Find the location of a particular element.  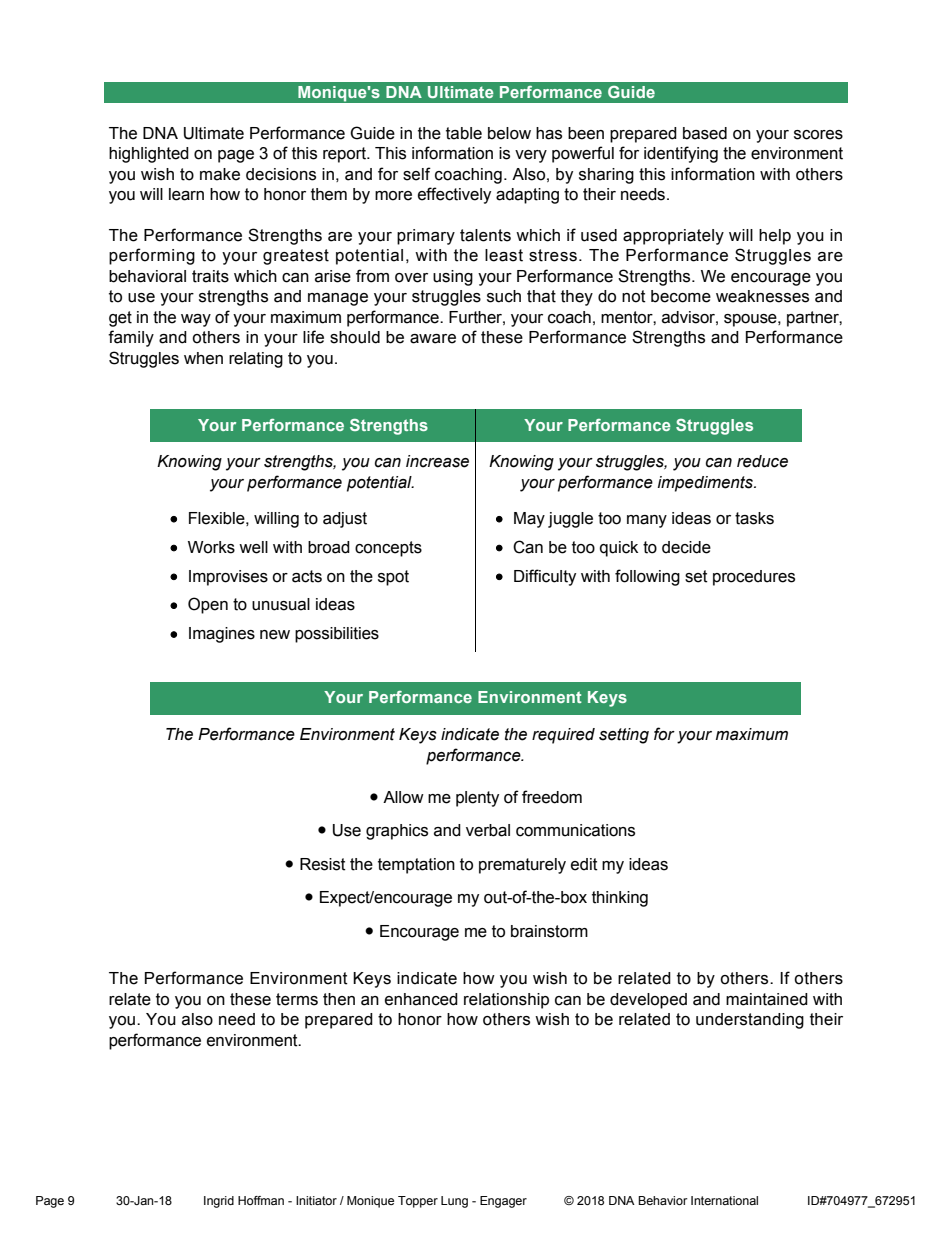

required is located at coordinates (563, 736).
